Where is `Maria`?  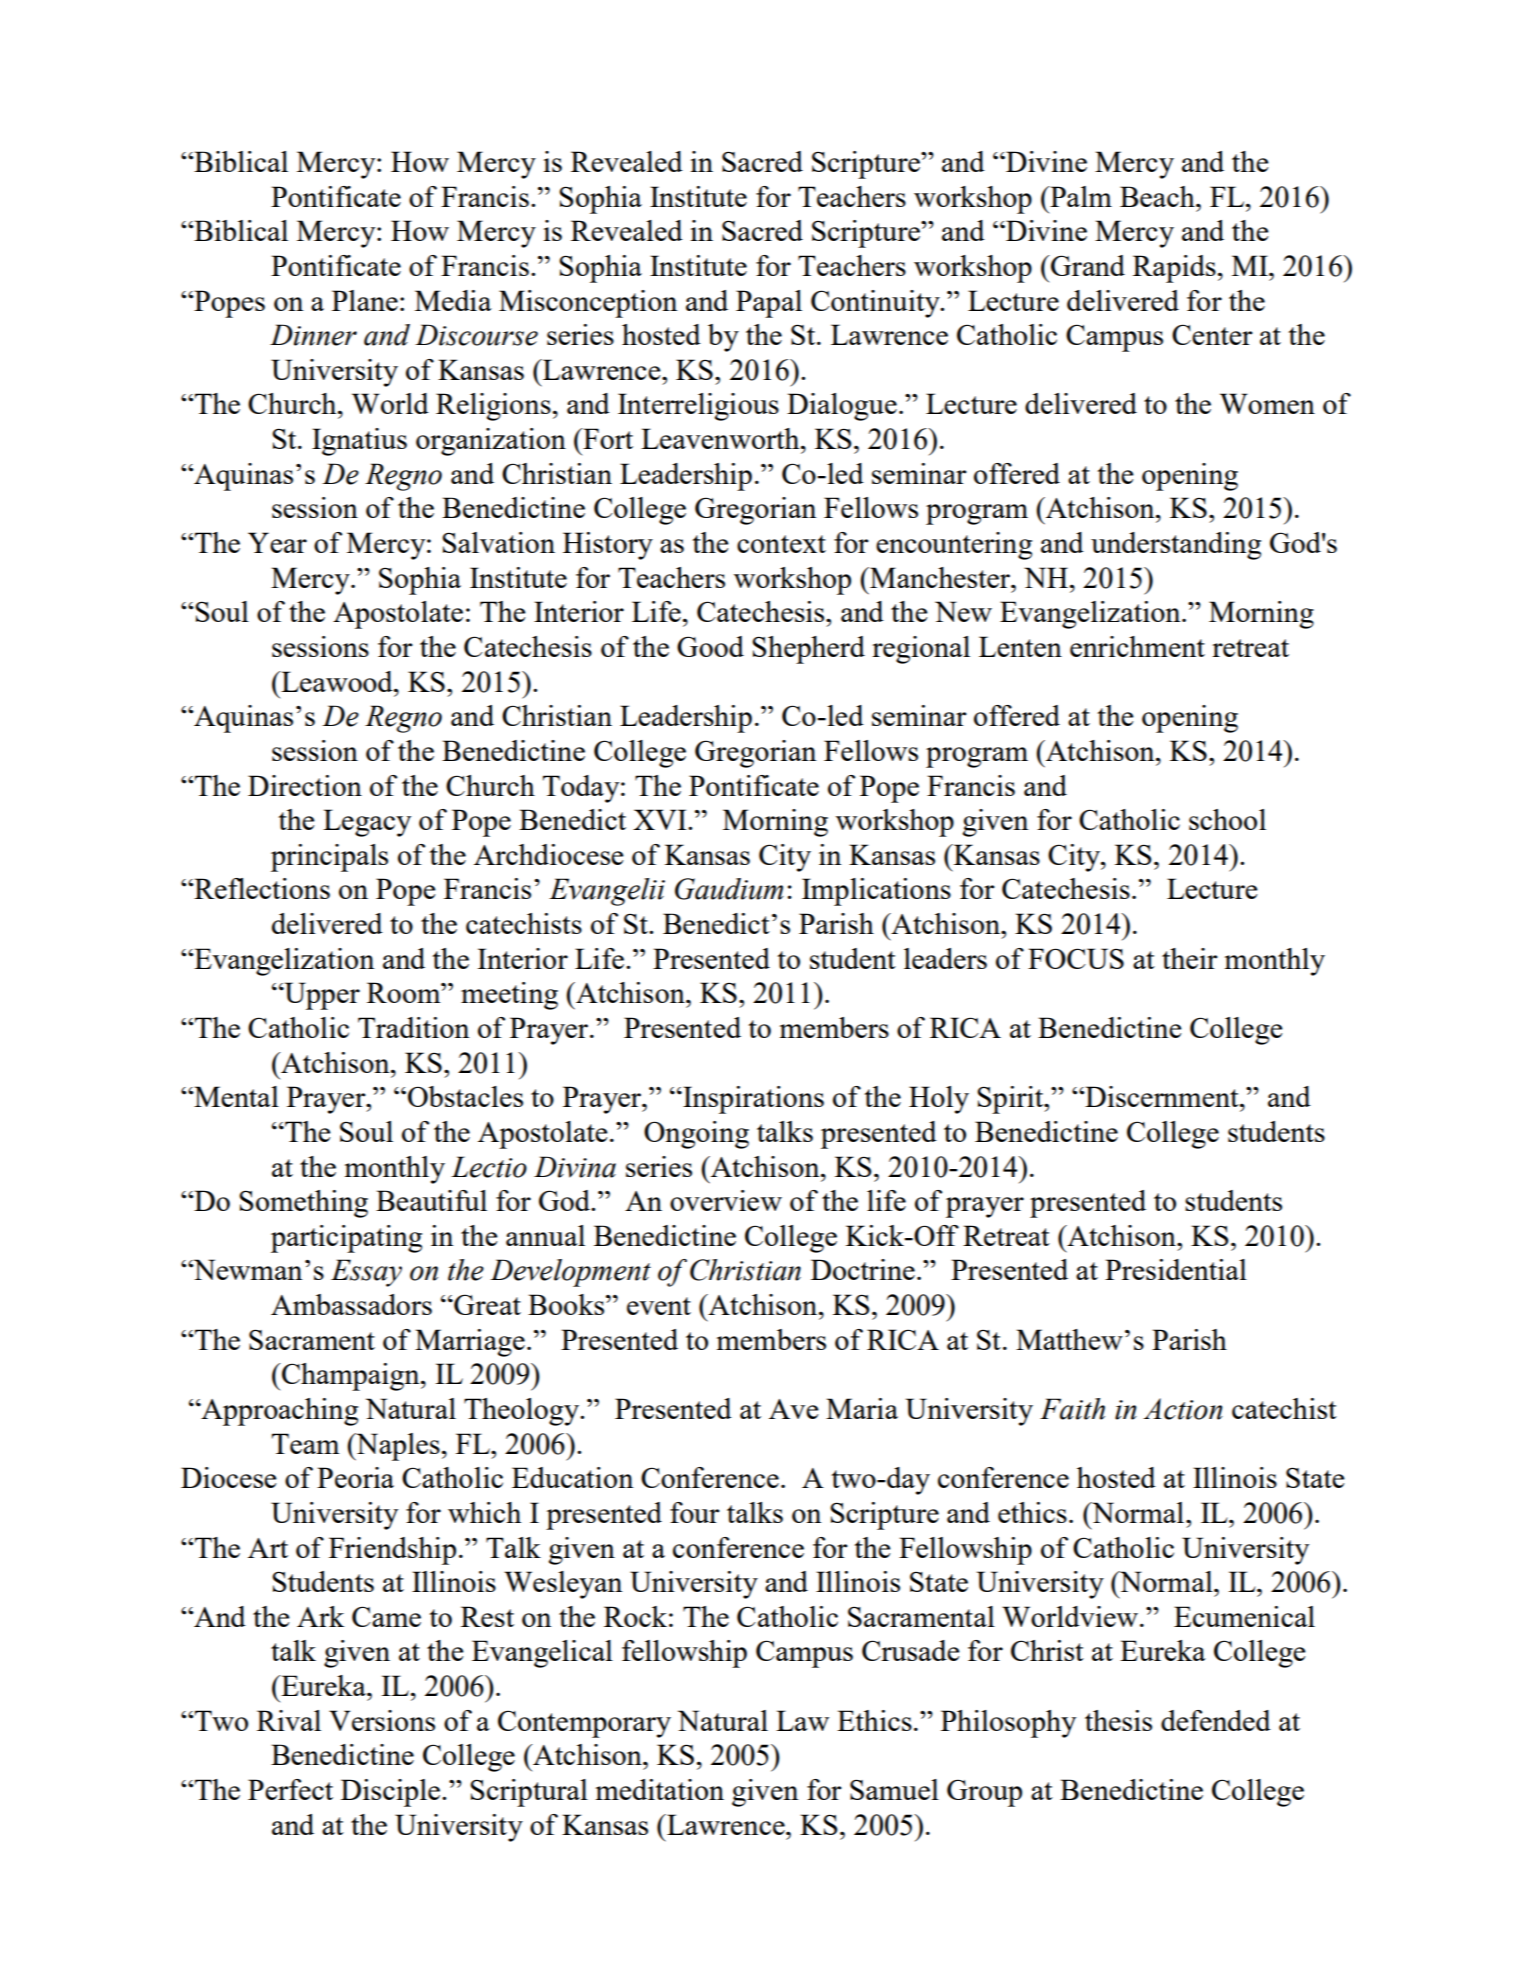
Maria is located at coordinates (862, 1408).
